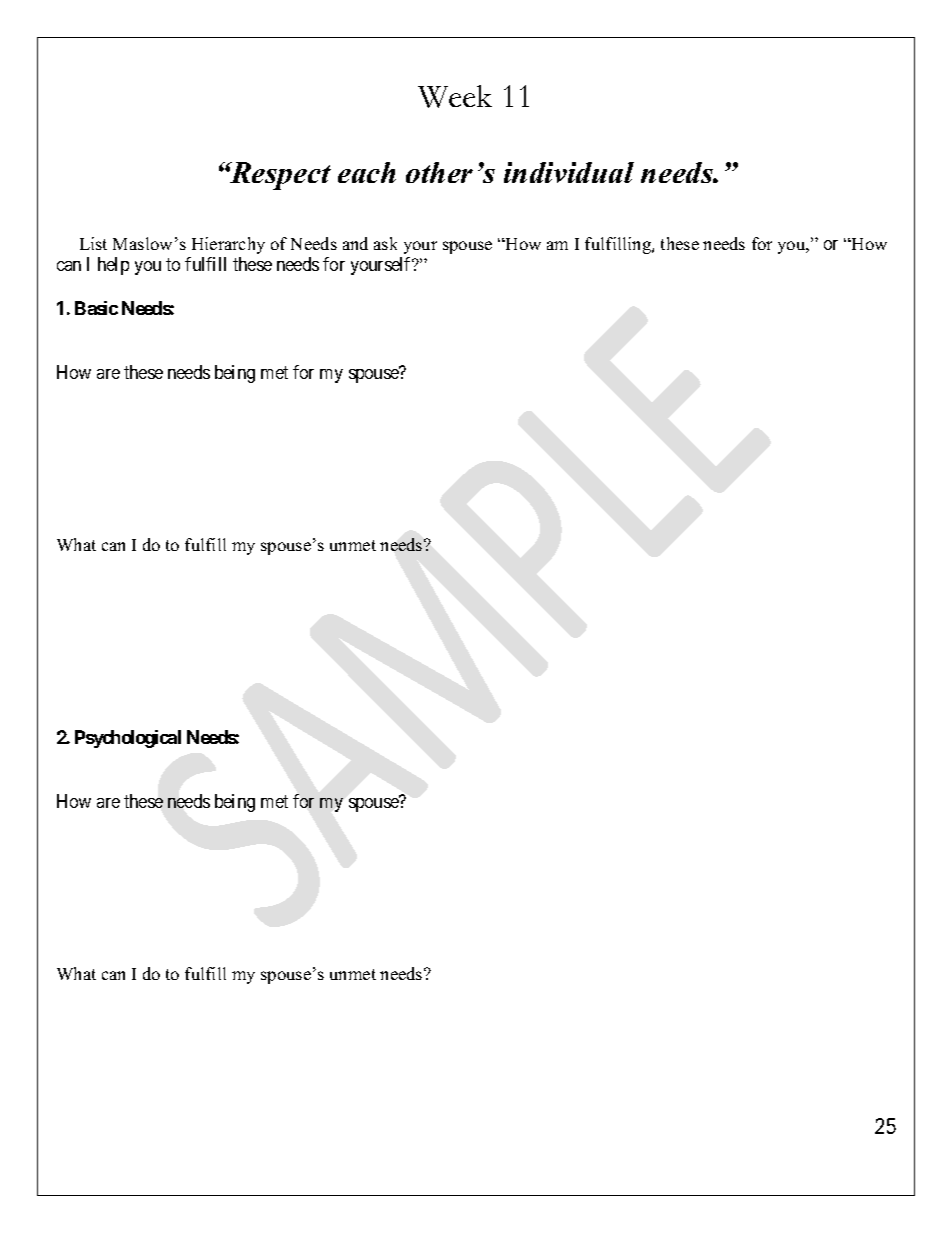 The image size is (952, 1233). Describe the element at coordinates (93, 243) in the screenshot. I see `List` at that location.
